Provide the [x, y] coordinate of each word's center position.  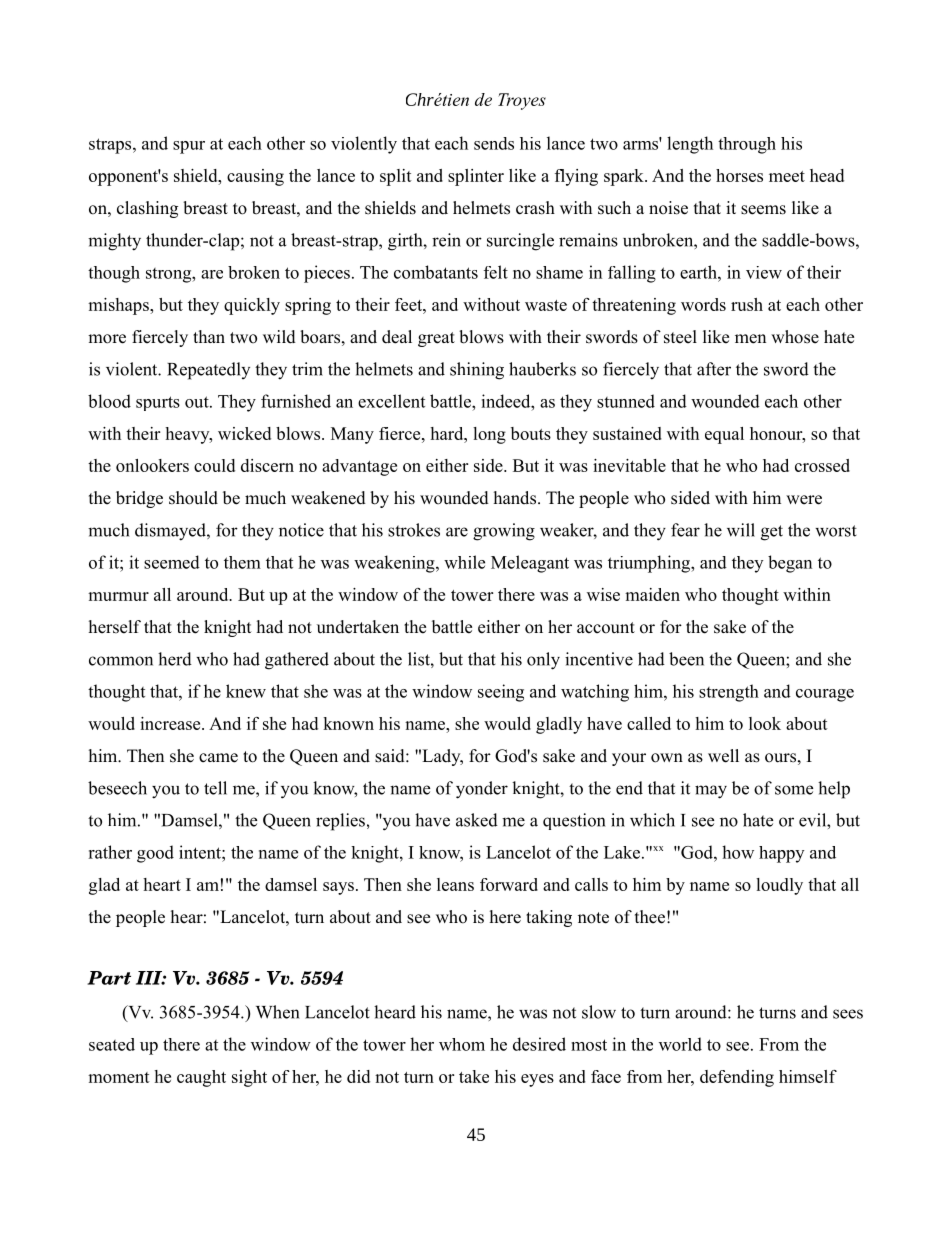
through [747, 145]
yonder [482, 790]
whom [462, 1044]
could [214, 465]
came [218, 758]
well [723, 756]
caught [201, 1078]
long [489, 435]
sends [494, 143]
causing [255, 177]
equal [724, 435]
